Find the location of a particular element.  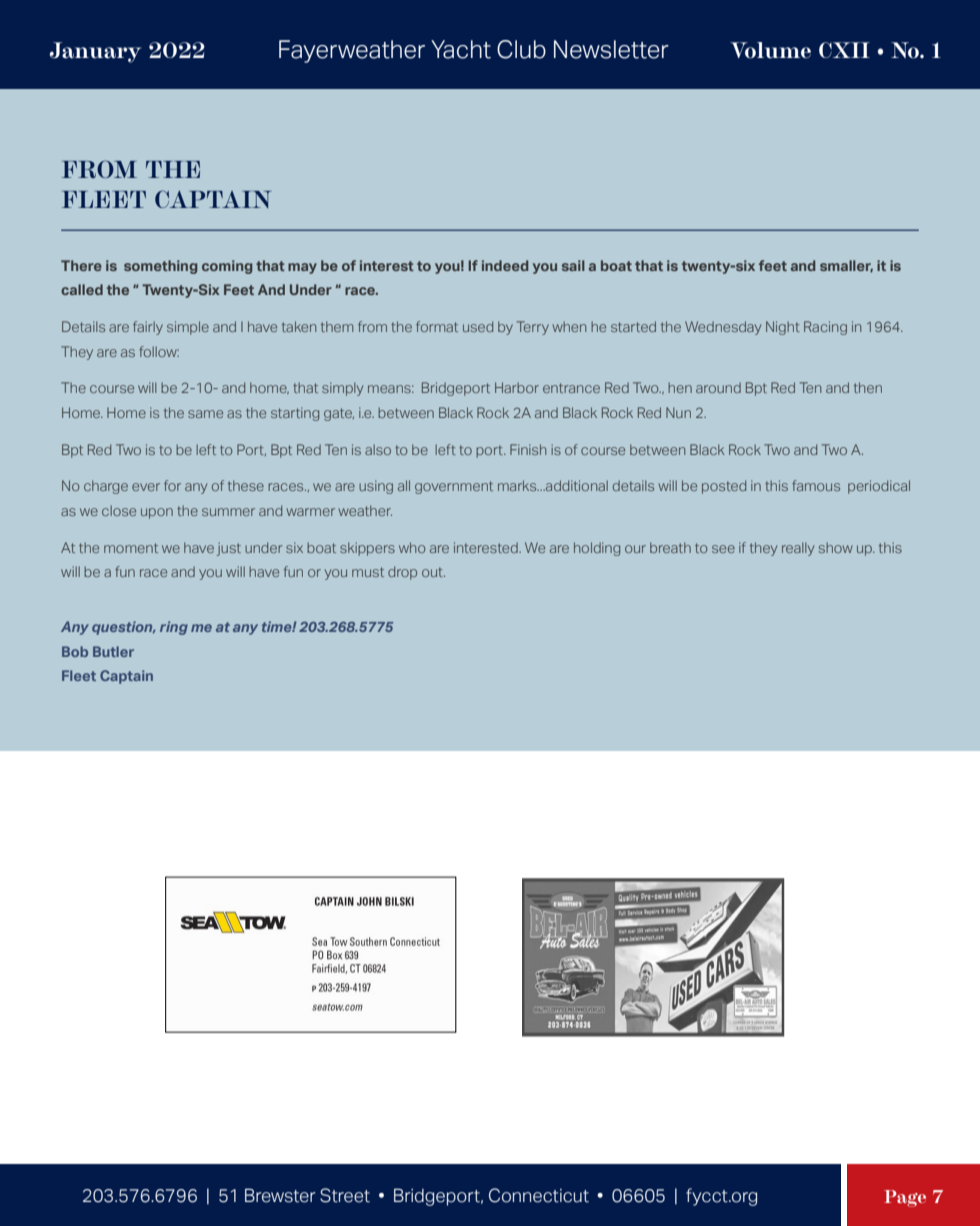

Butler is located at coordinates (113, 651).
